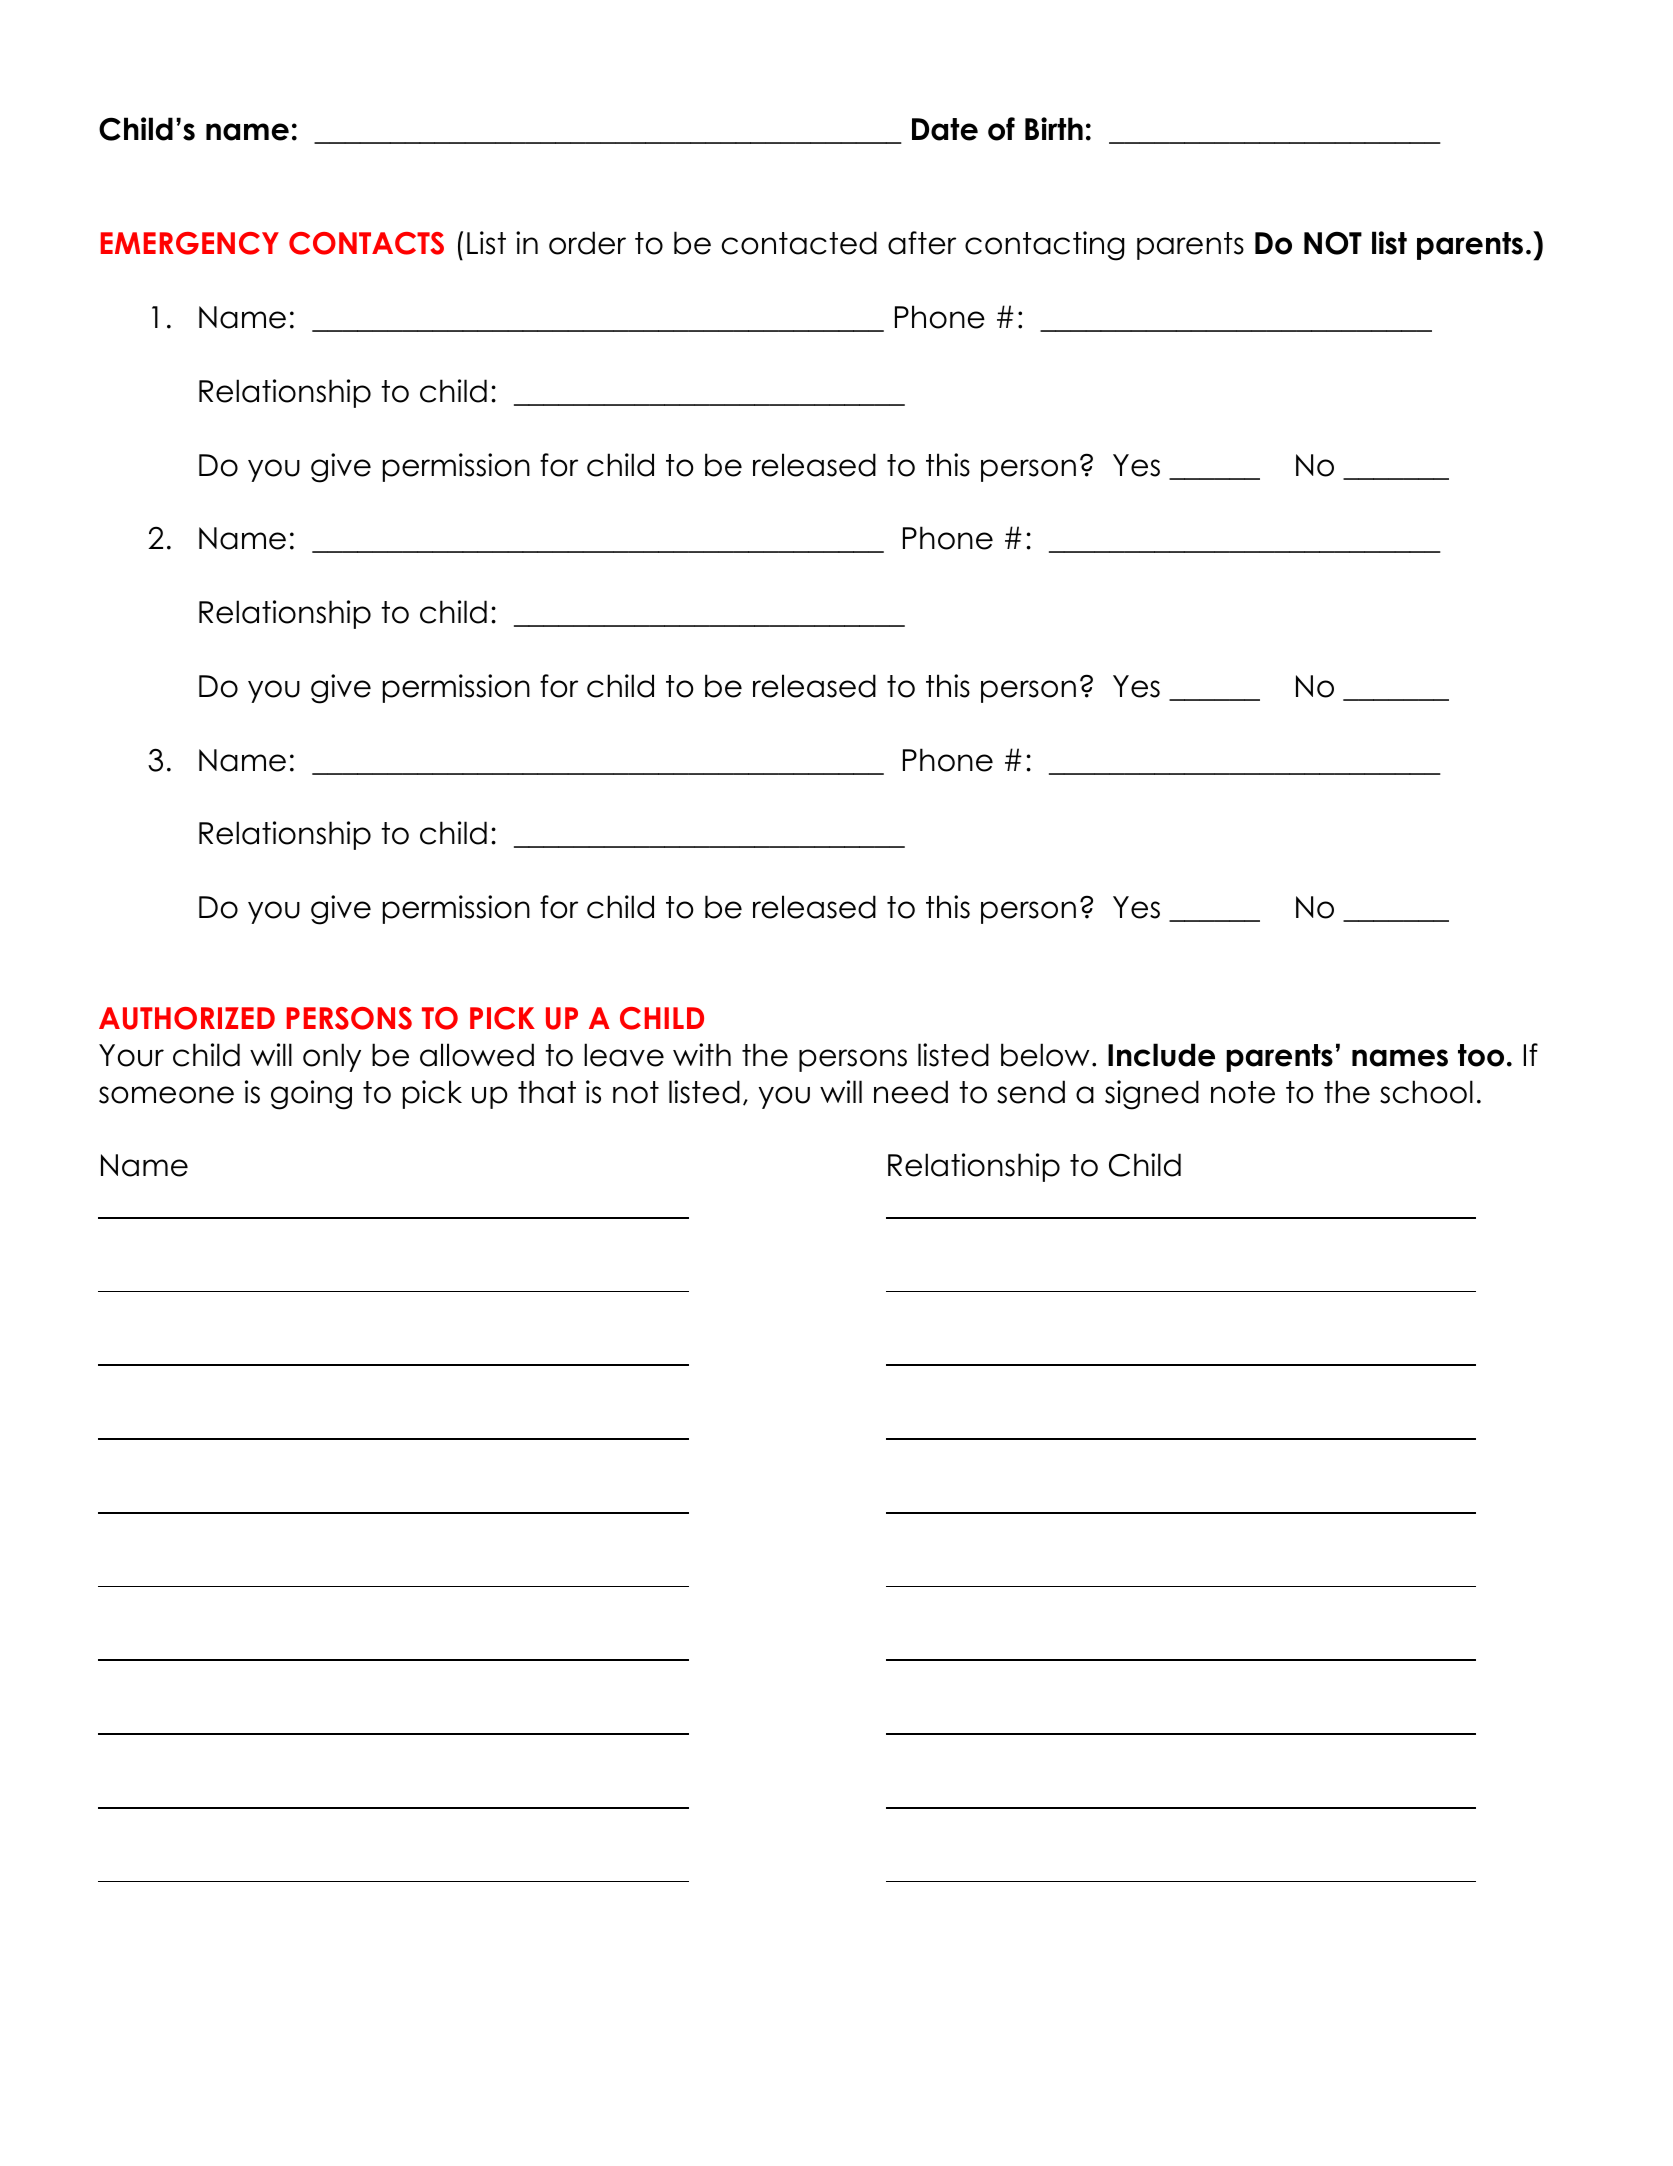 This screenshot has height=2166, width=1673. I want to click on CONTACTS, so click(366, 243).
